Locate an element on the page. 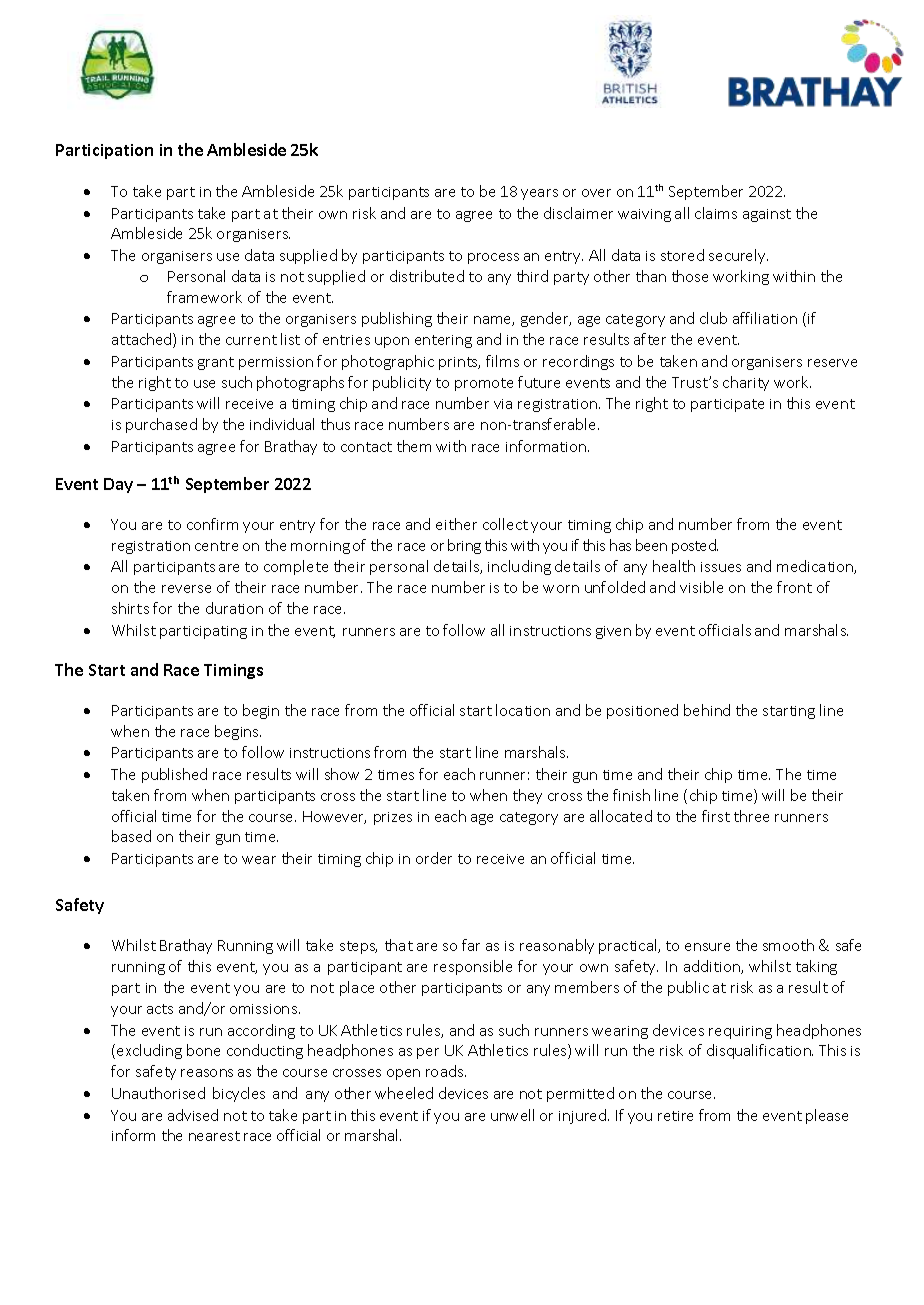 This document has width=924, height=1305. ensure is located at coordinates (707, 947).
